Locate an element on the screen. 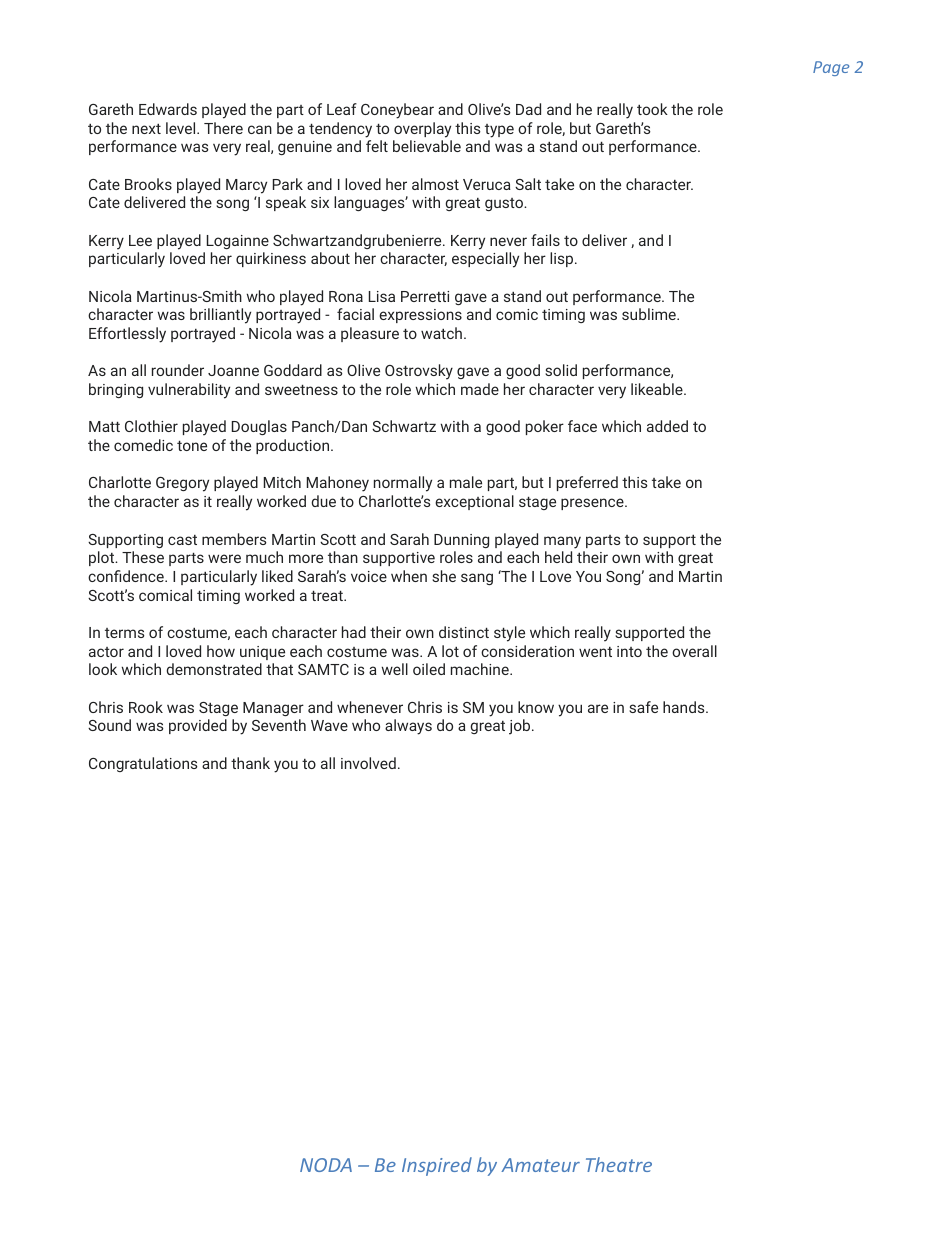  rounder is located at coordinates (178, 370).
